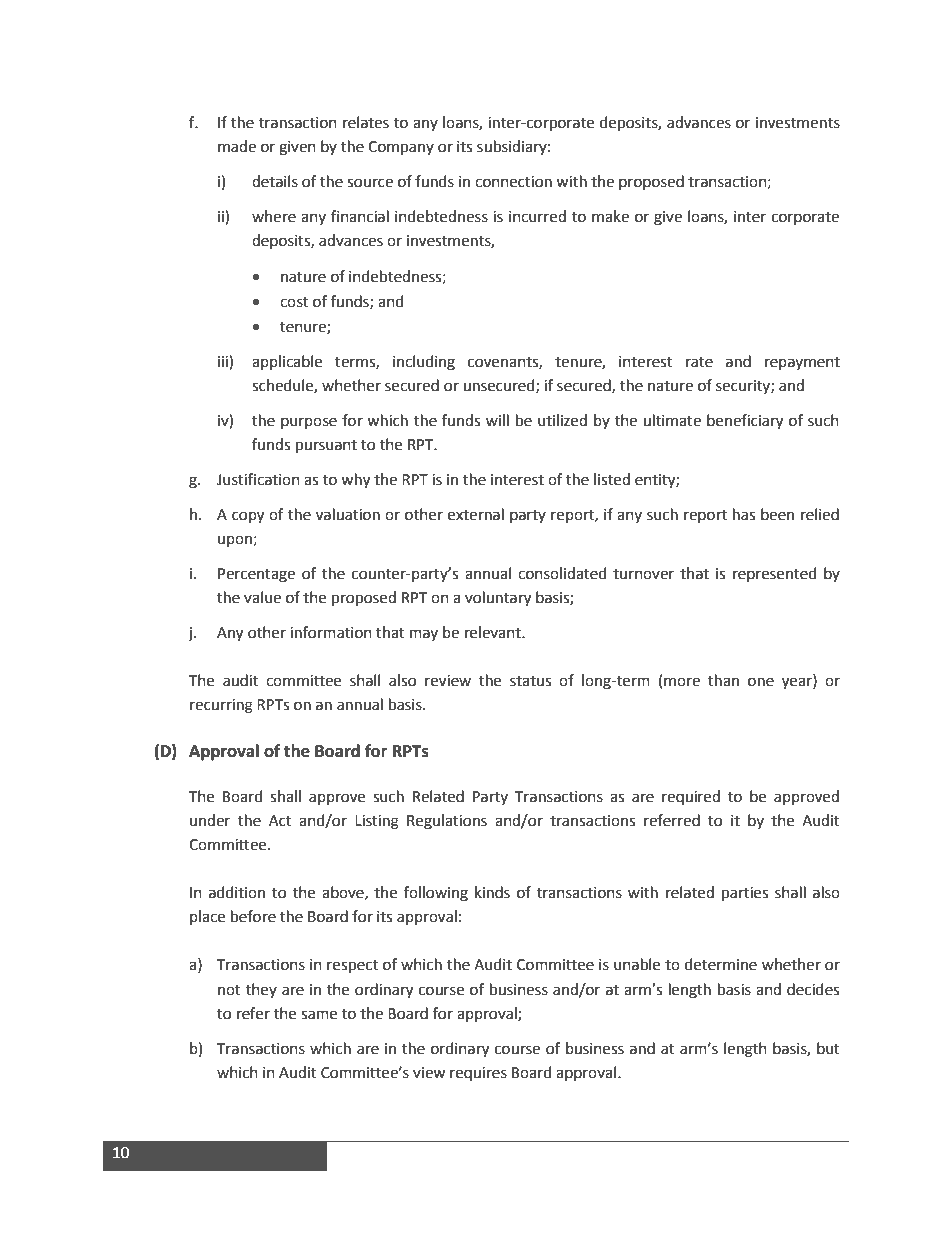 The width and height of the screenshot is (952, 1233). Describe the element at coordinates (513, 182) in the screenshot. I see `connection` at that location.
